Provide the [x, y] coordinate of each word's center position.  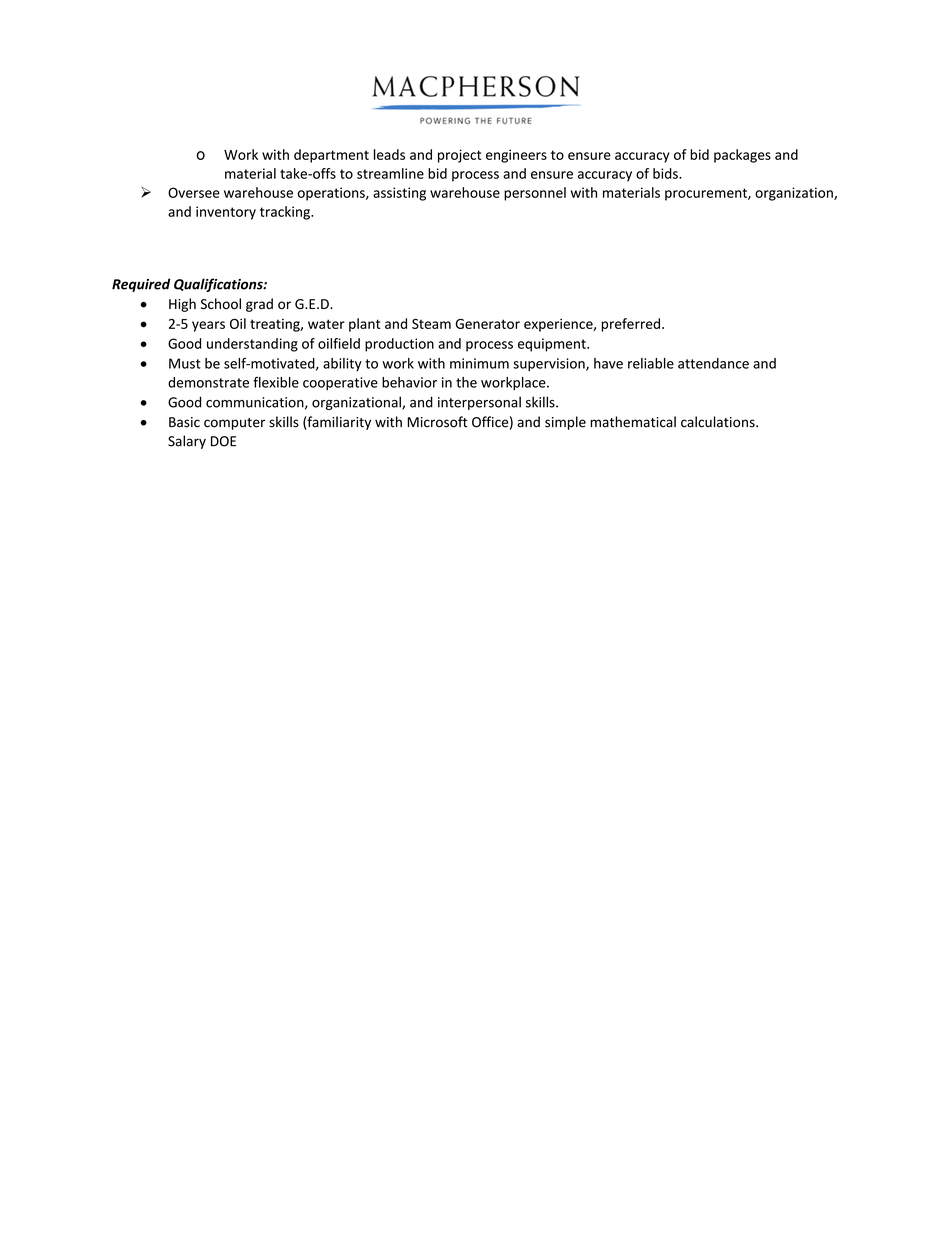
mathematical [633, 422]
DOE [223, 441]
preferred [630, 325]
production [399, 345]
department [331, 156]
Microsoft [438, 422]
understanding [252, 345]
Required [141, 285]
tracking [286, 213]
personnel [535, 194]
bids [666, 173]
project [459, 156]
